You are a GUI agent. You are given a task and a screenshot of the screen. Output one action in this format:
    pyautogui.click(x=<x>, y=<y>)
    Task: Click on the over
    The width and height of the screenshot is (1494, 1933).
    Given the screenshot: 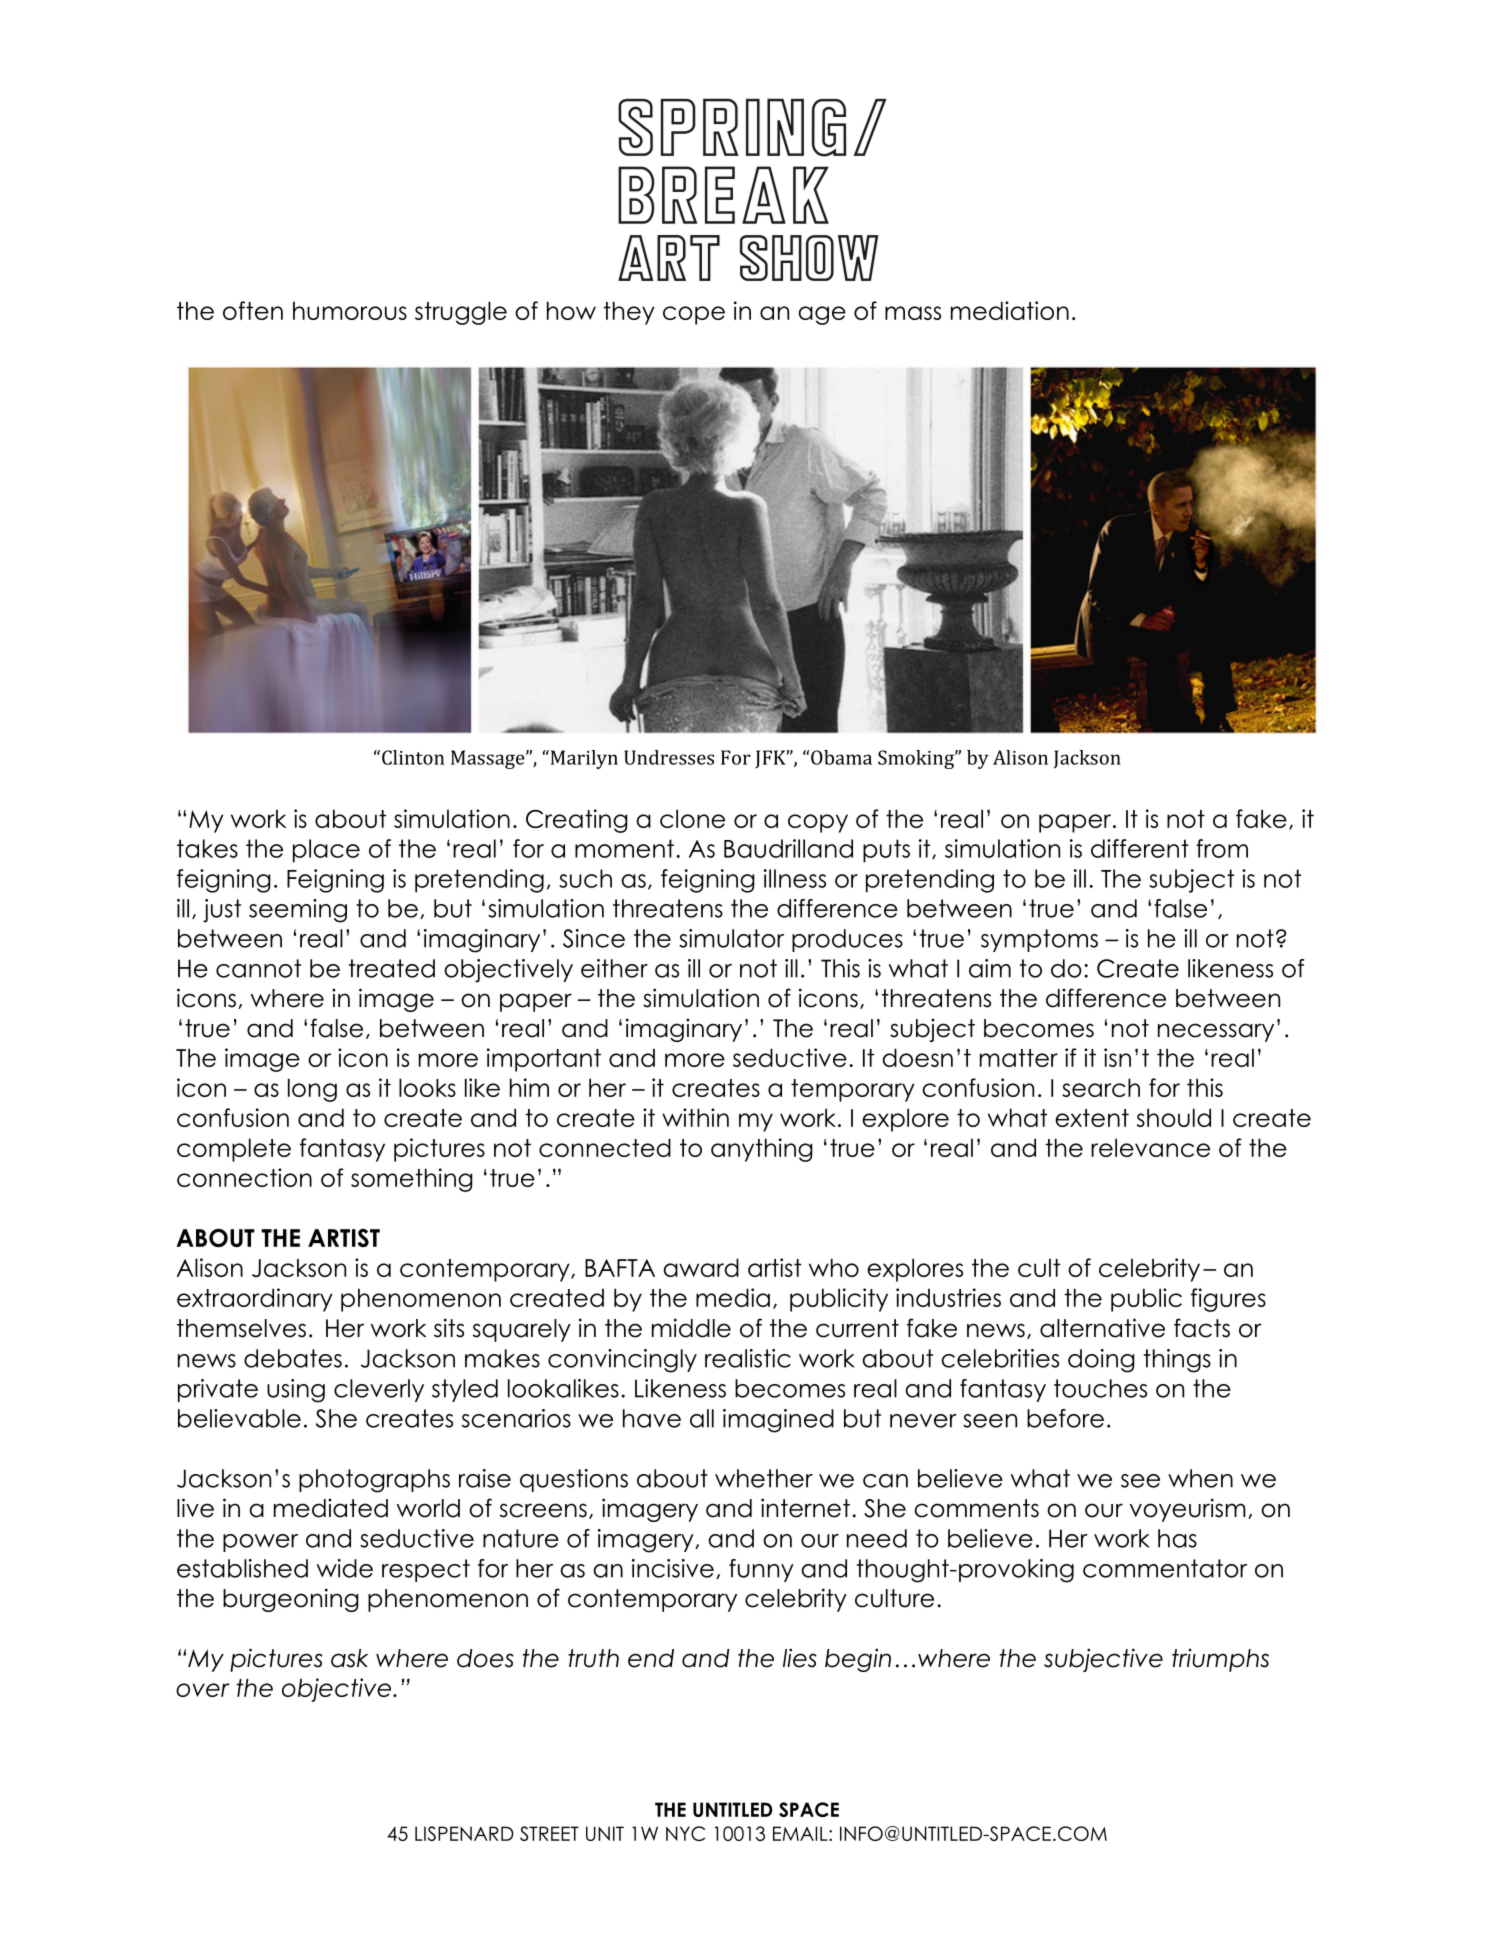 What is the action you would take?
    pyautogui.click(x=202, y=1690)
